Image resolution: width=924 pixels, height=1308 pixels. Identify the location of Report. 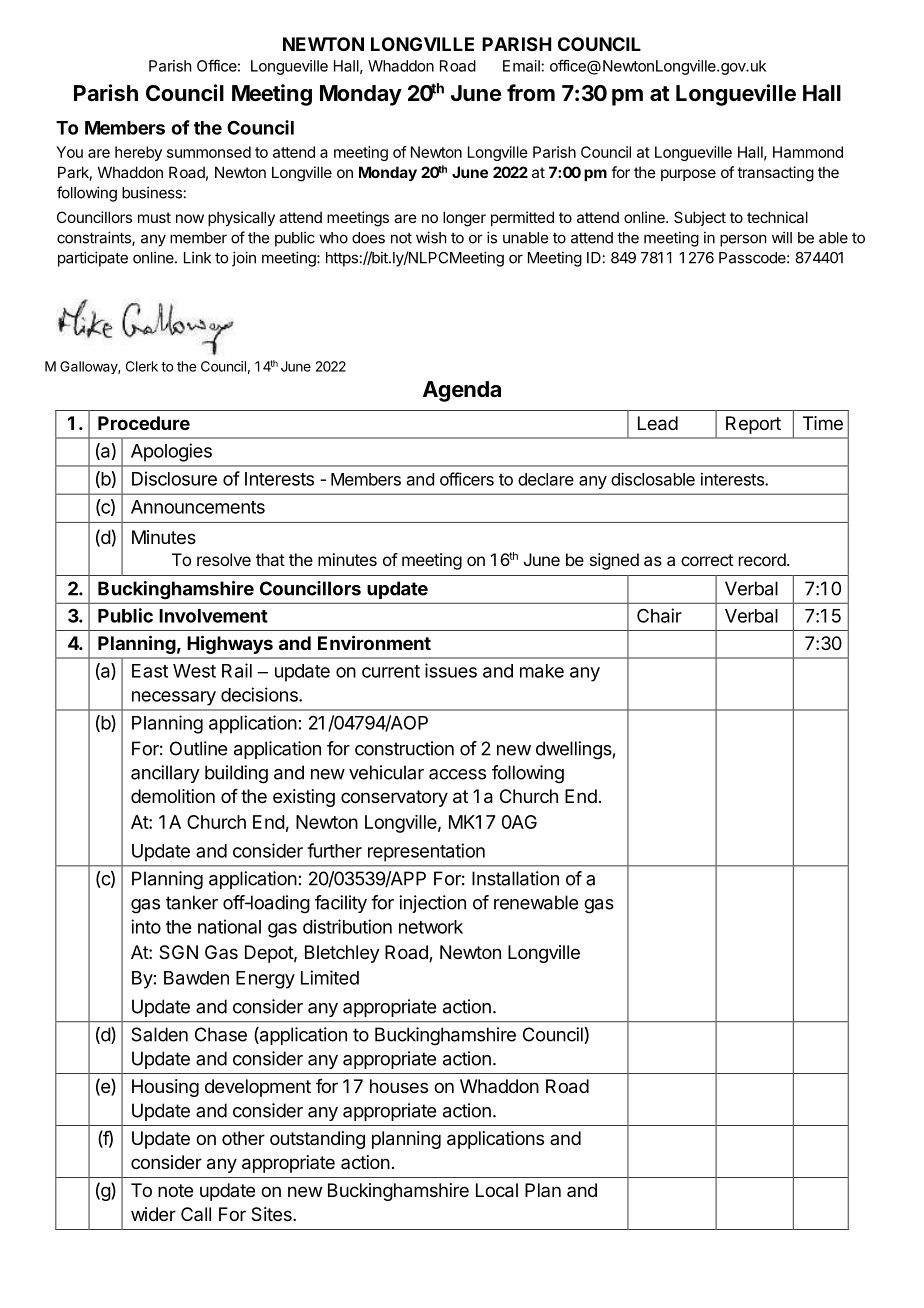
(753, 425).
